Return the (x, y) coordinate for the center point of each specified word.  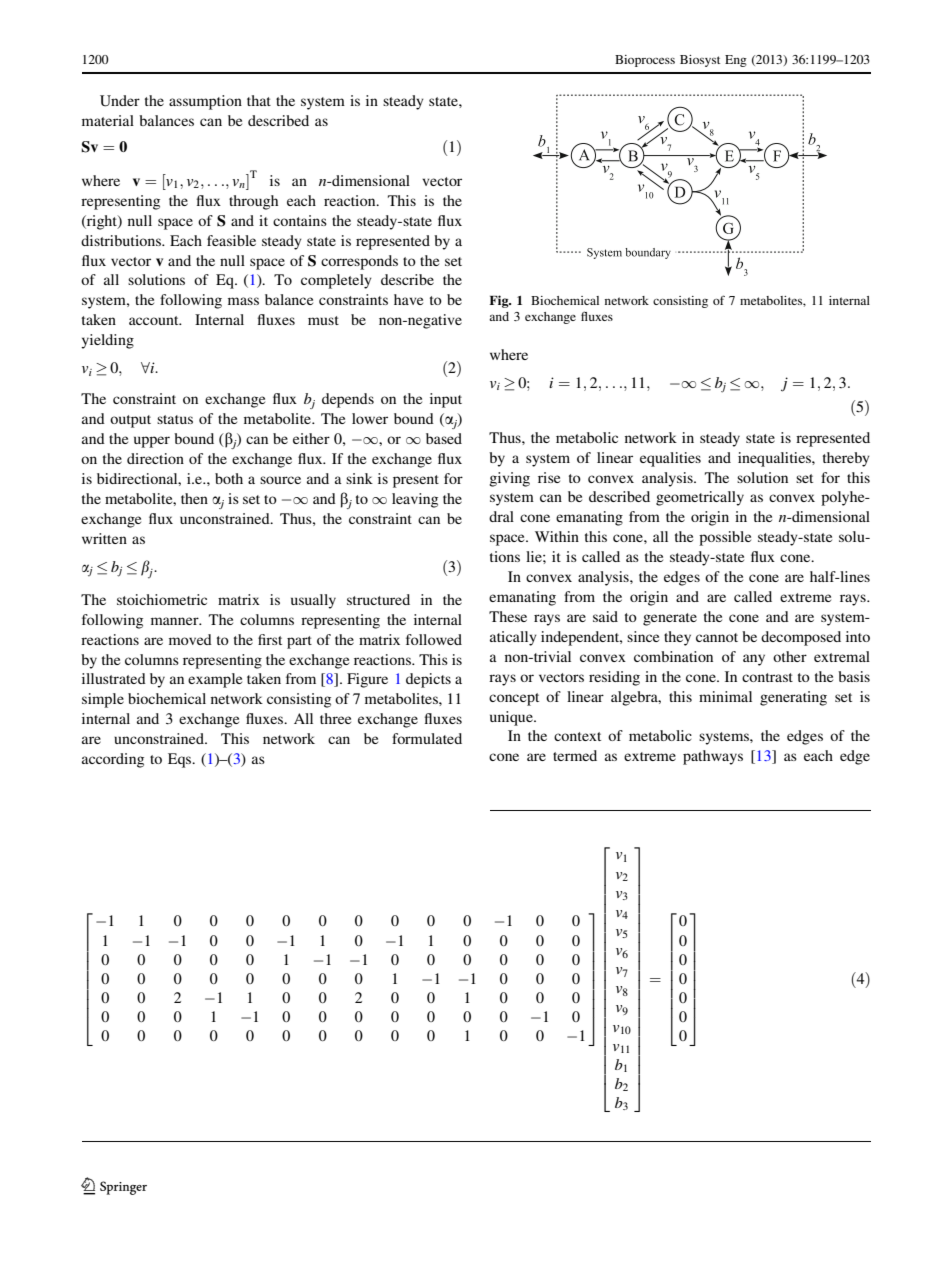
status (175, 419)
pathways (713, 757)
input (446, 400)
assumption (205, 102)
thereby (846, 459)
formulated (427, 738)
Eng (736, 61)
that (259, 100)
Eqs (181, 760)
